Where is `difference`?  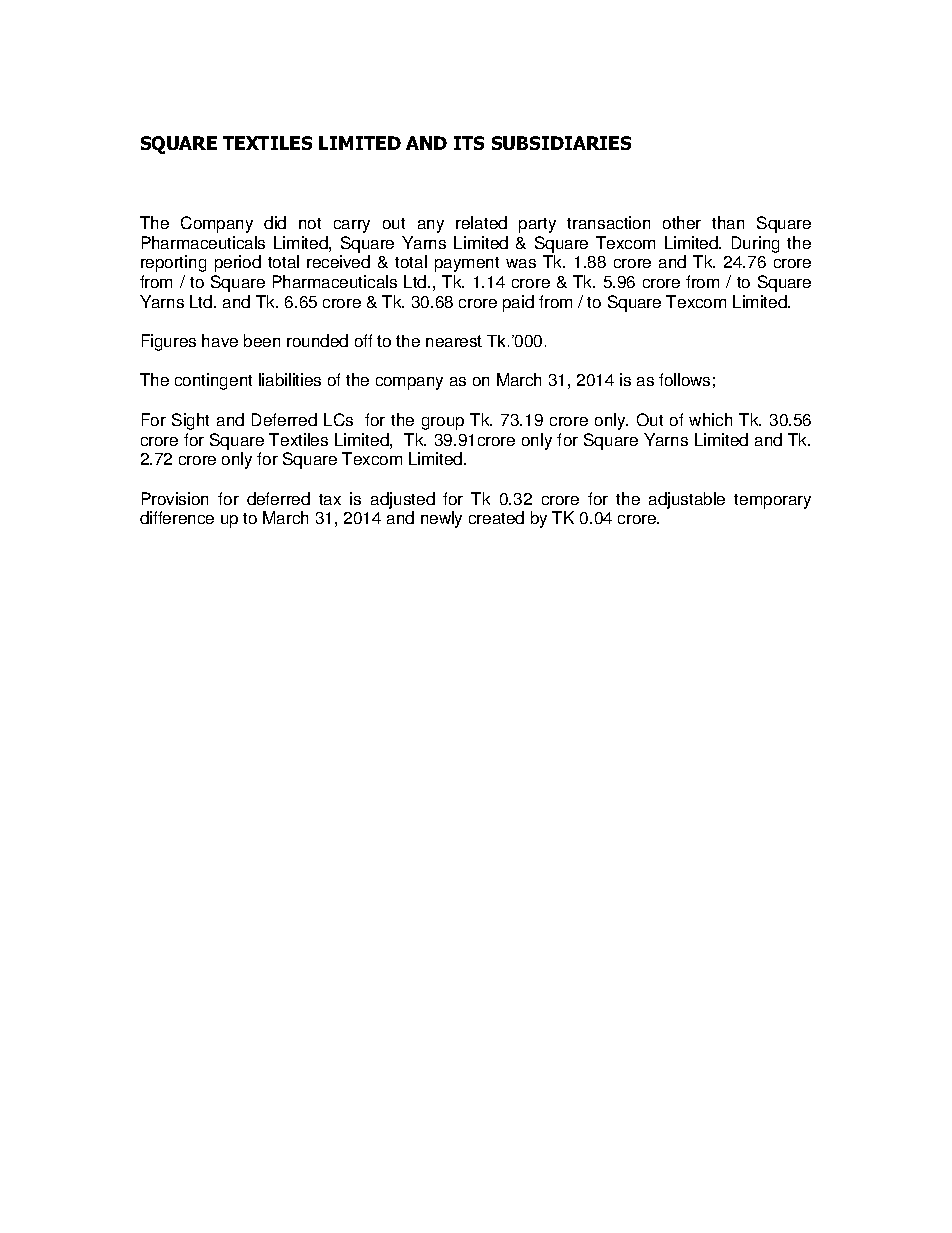
difference is located at coordinates (177, 517).
